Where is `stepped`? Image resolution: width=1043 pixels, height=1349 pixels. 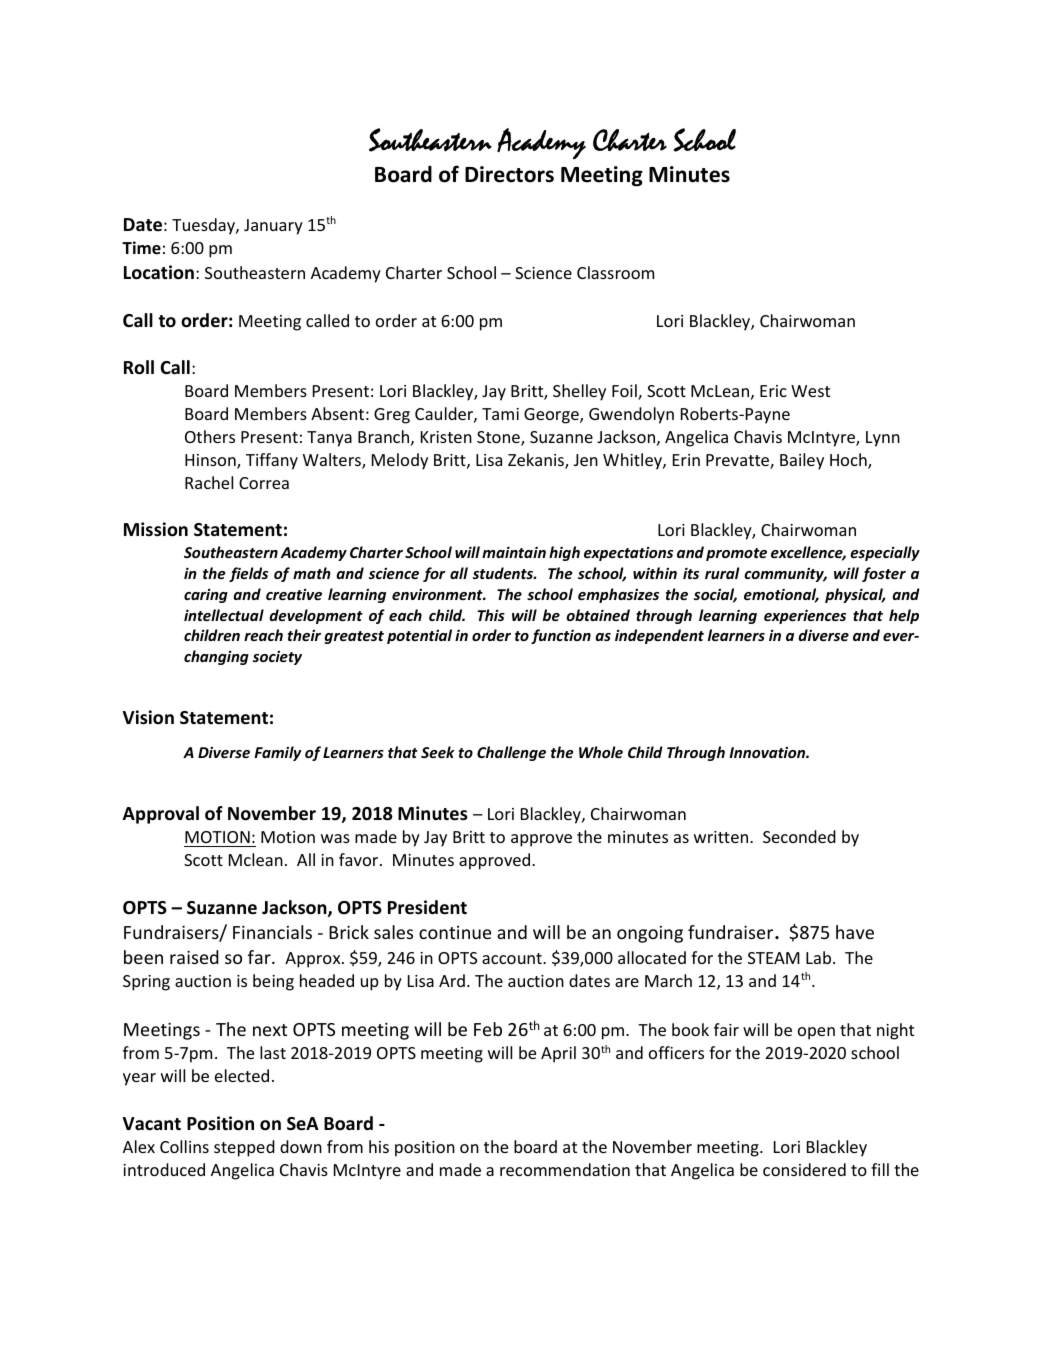
stepped is located at coordinates (244, 1148).
